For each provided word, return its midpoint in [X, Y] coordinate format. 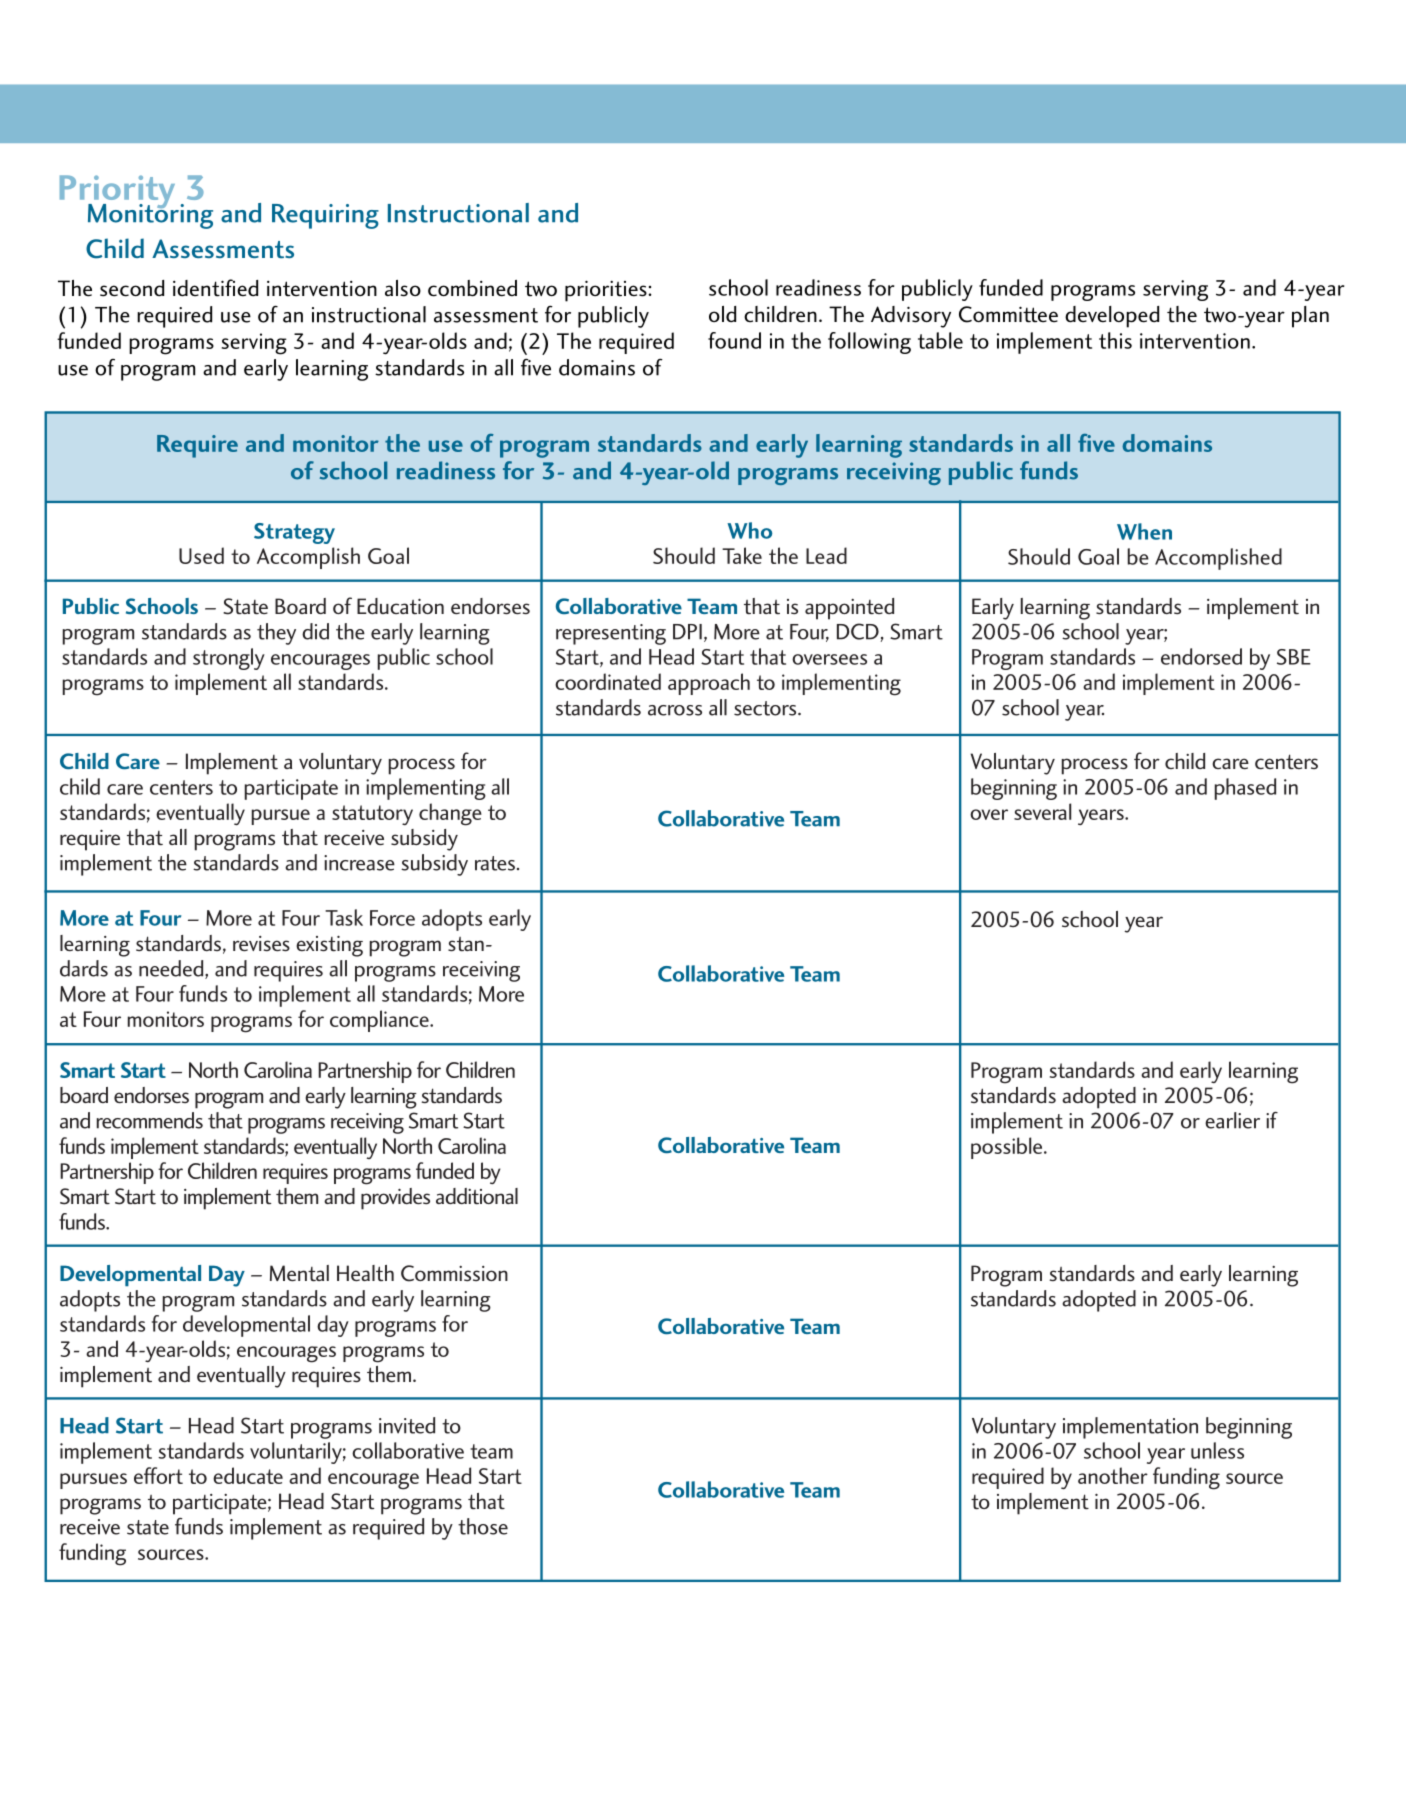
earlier [1232, 1120]
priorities [607, 291]
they [276, 634]
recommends [150, 1120]
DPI [687, 632]
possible [1008, 1148]
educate [248, 1475]
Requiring [325, 216]
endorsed [1201, 656]
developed [1112, 317]
